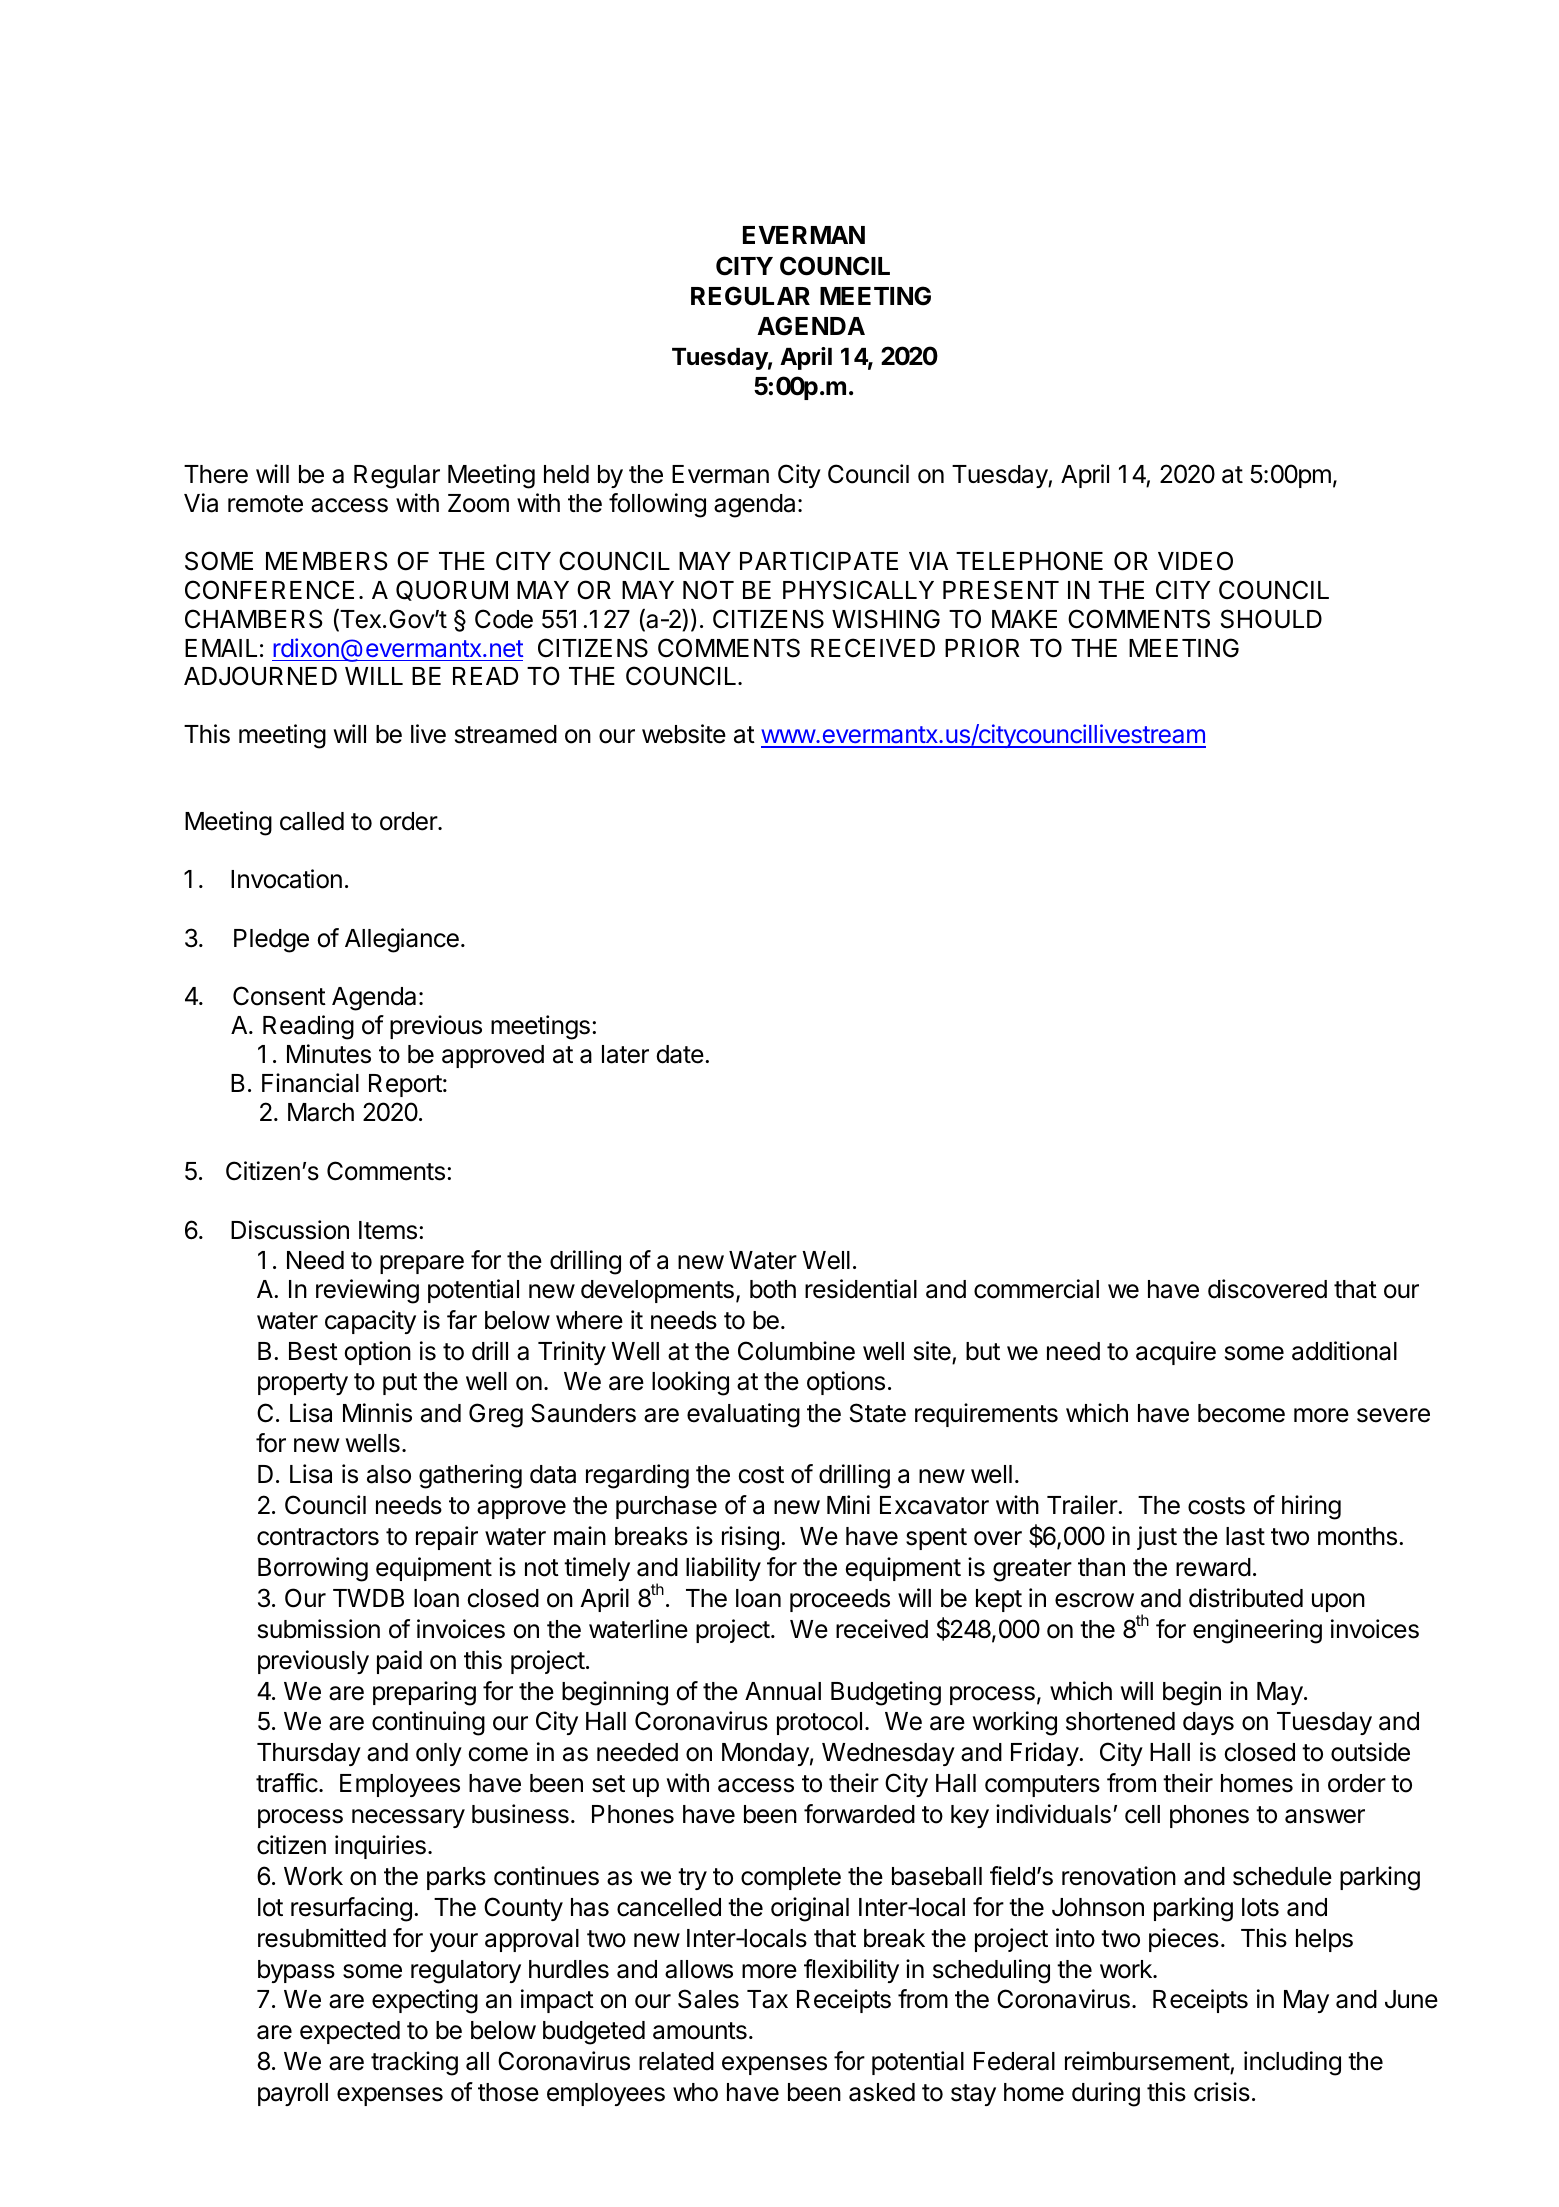  I want to click on PARTICIPATE, so click(819, 561).
